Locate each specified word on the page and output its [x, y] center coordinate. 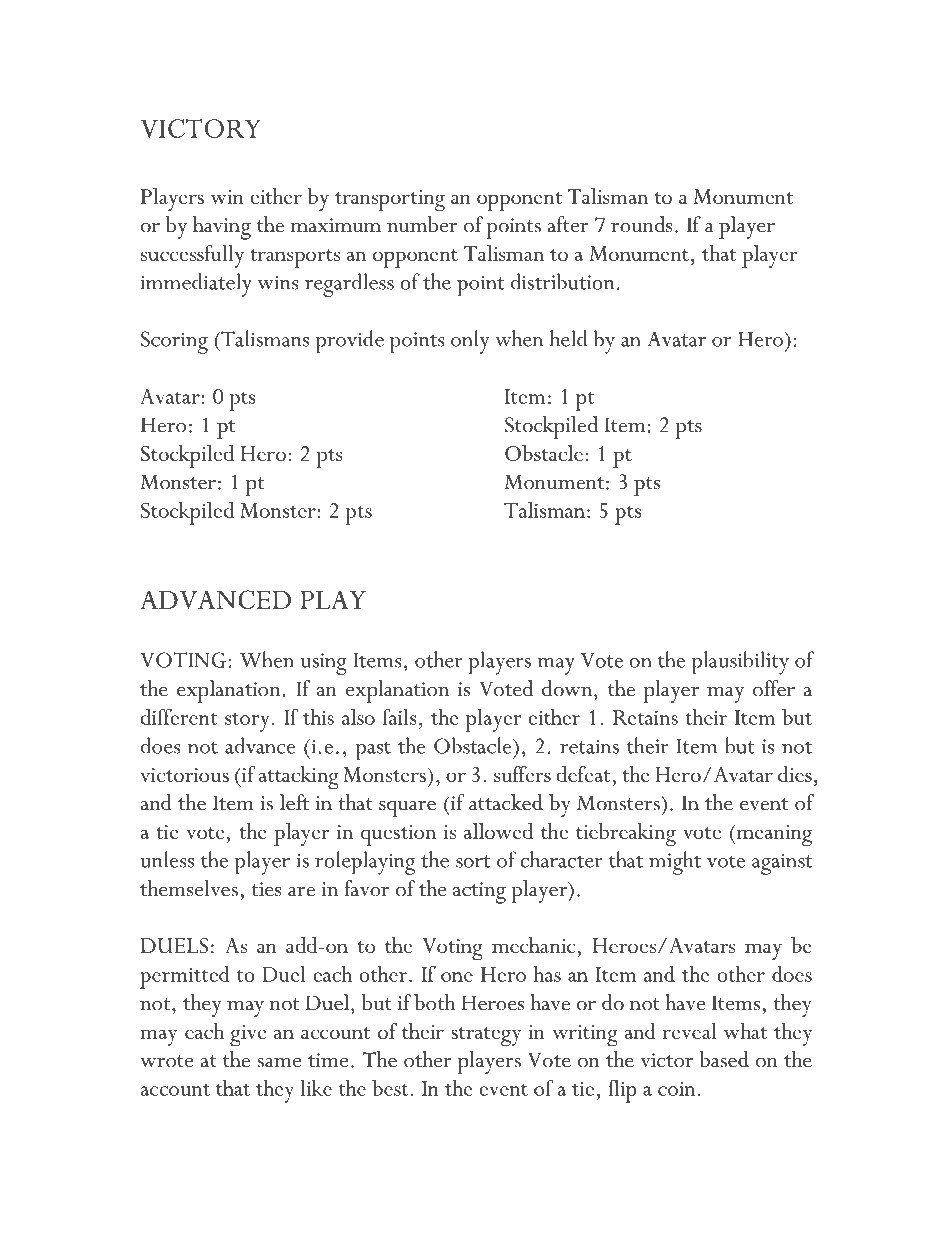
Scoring [174, 342]
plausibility [740, 663]
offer [774, 688]
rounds [642, 224]
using [323, 664]
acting [479, 893]
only [470, 342]
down [568, 688]
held [568, 338]
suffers [522, 774]
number [422, 224]
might [675, 863]
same [279, 1063]
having [222, 228]
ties [267, 889]
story [247, 722]
